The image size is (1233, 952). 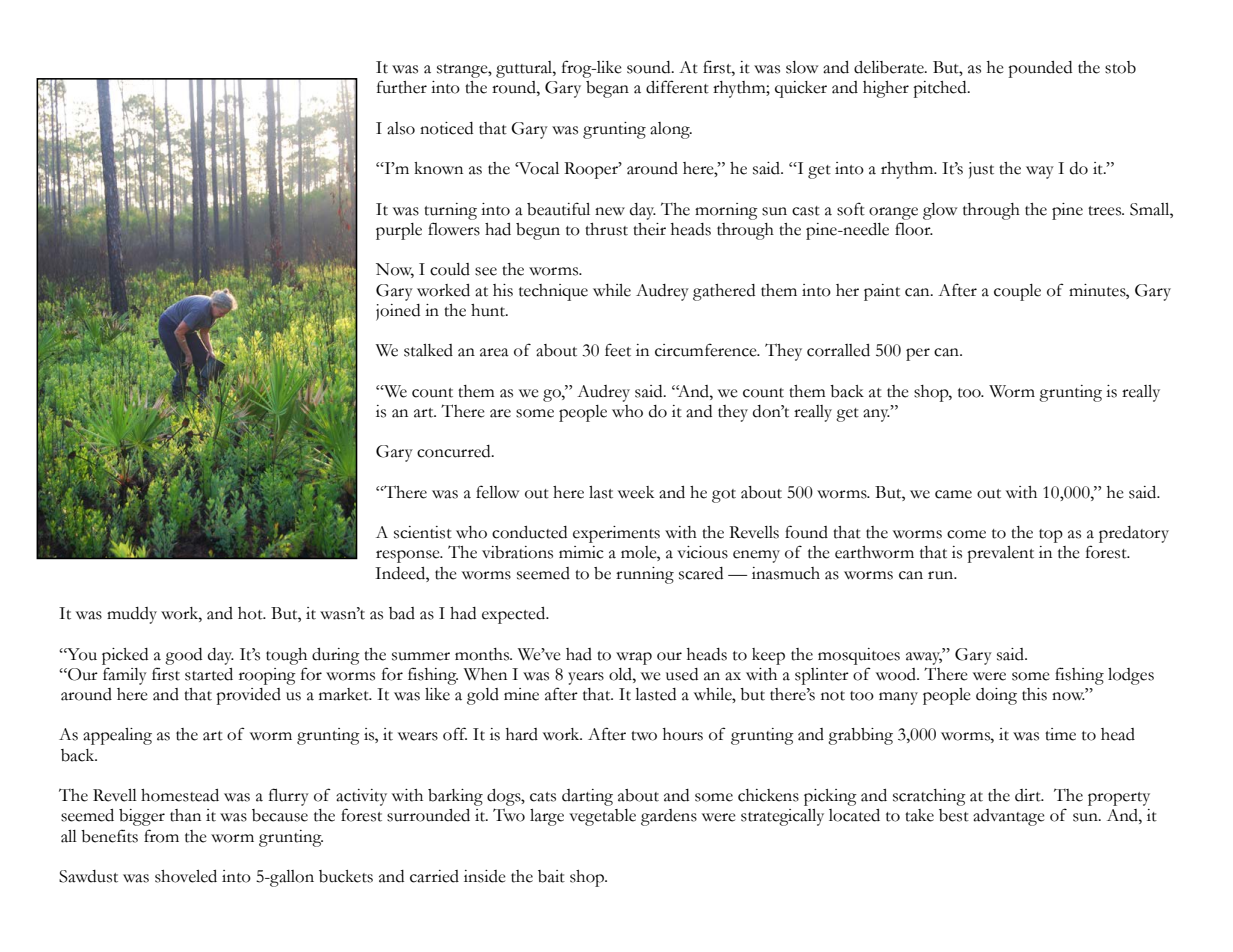 What do you see at coordinates (1009, 817) in the image?
I see `advantage` at bounding box center [1009, 817].
